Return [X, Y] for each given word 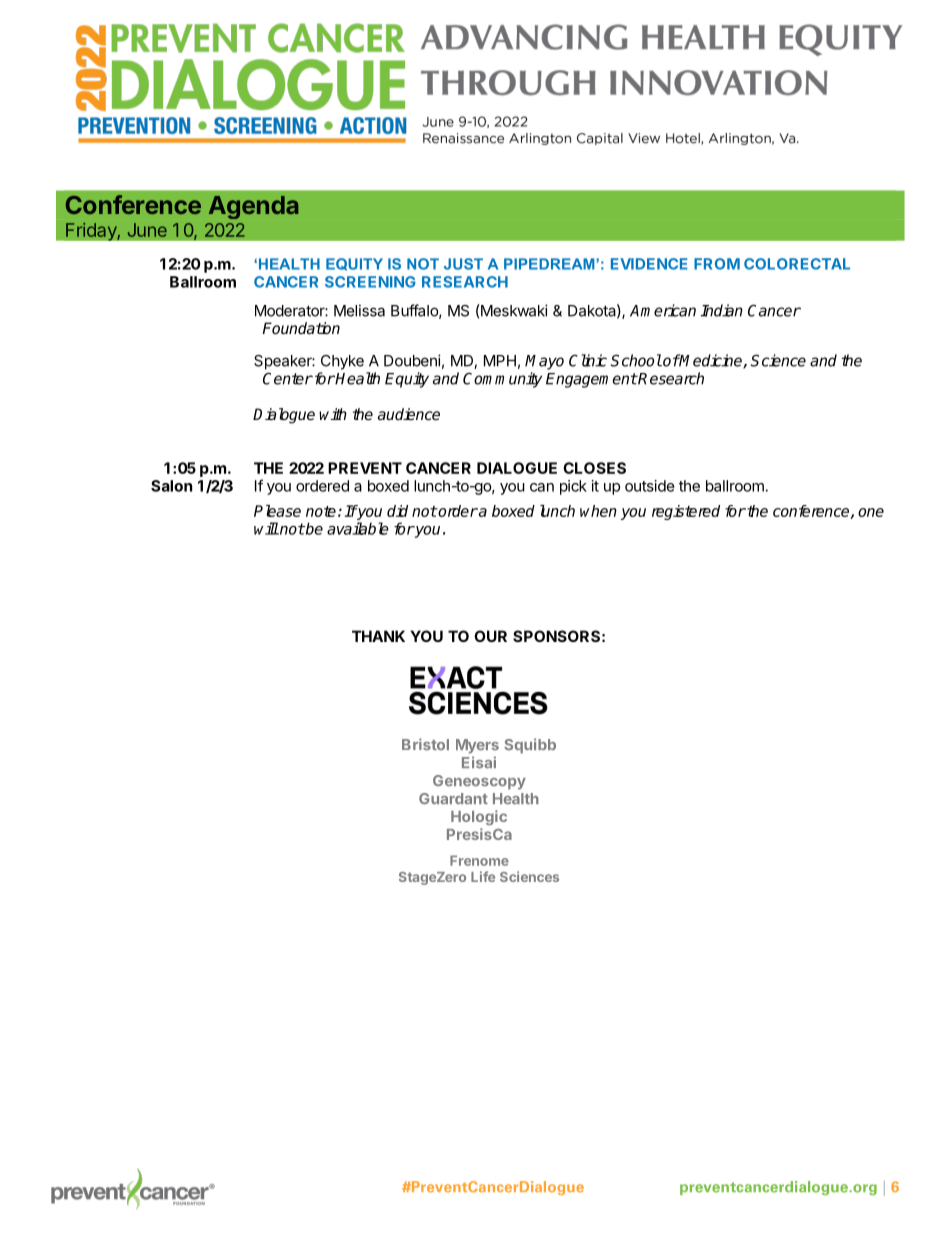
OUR [490, 636]
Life [483, 876]
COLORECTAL [797, 264]
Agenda [253, 207]
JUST [463, 264]
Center [288, 378]
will [266, 528]
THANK [378, 636]
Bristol [425, 744]
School [636, 360]
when [598, 511]
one [871, 512]
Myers [477, 746]
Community [502, 380]
